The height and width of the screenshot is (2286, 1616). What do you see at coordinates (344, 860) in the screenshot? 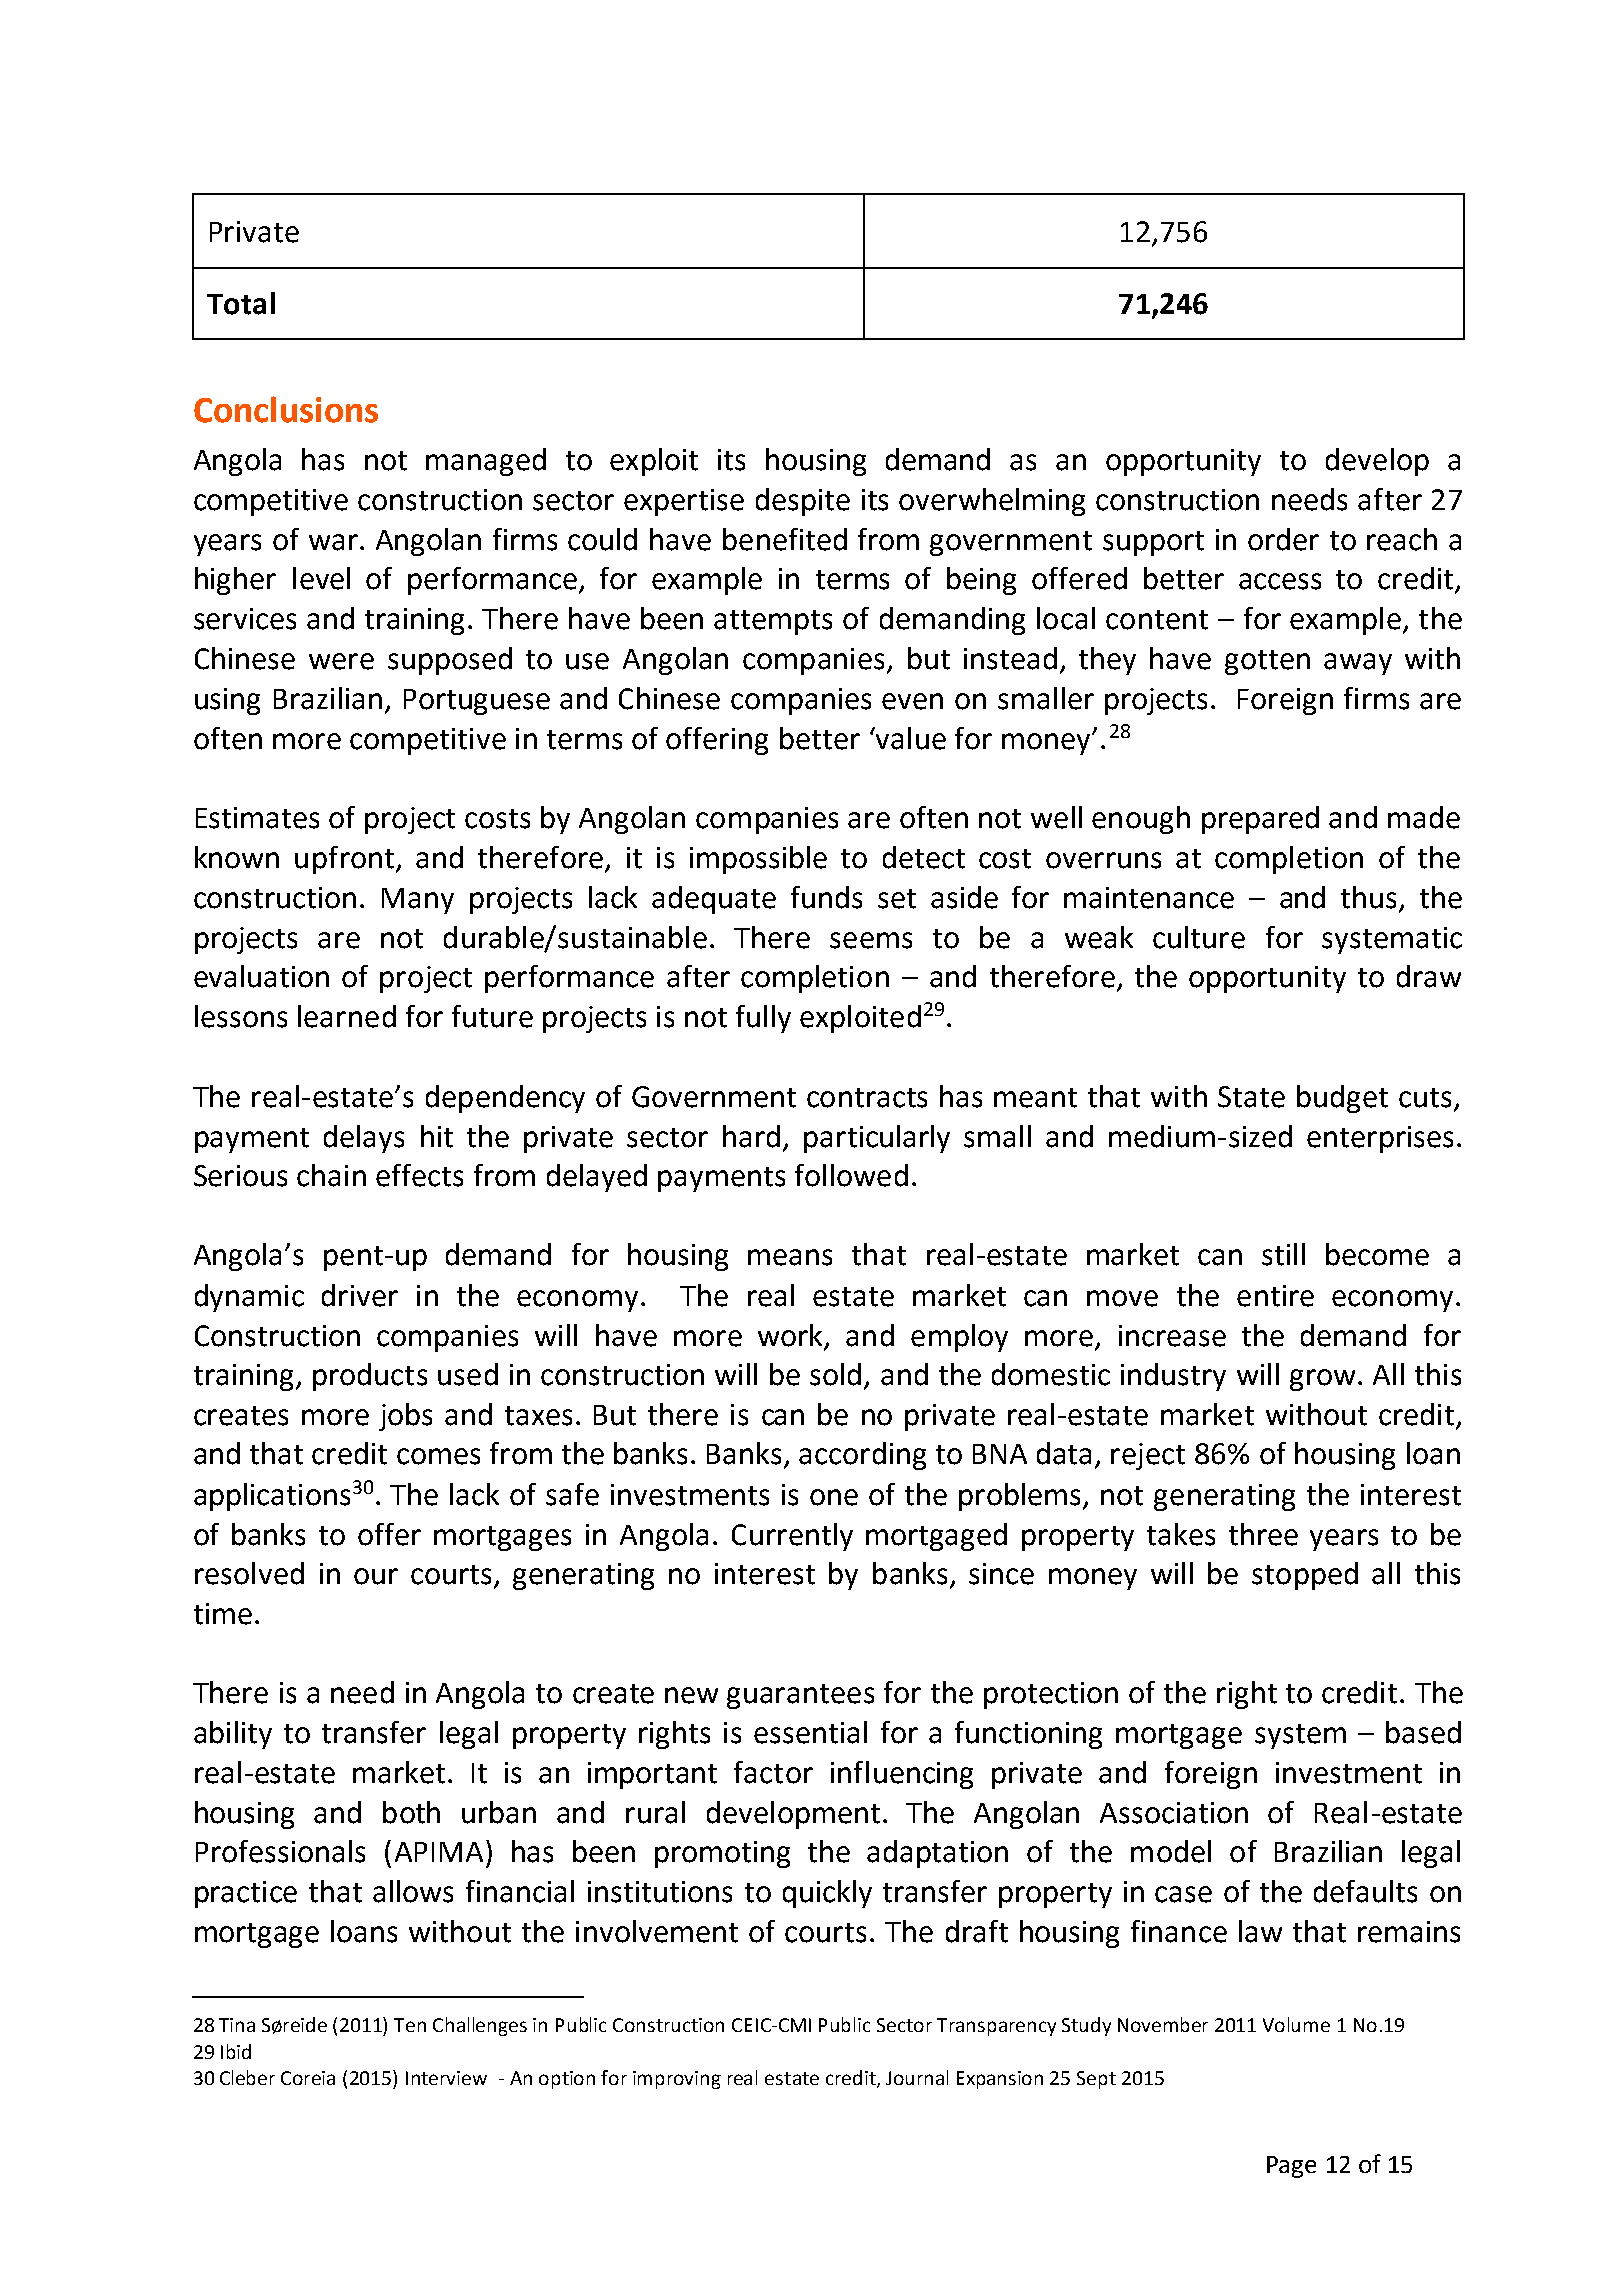
I see `upfront` at bounding box center [344, 860].
